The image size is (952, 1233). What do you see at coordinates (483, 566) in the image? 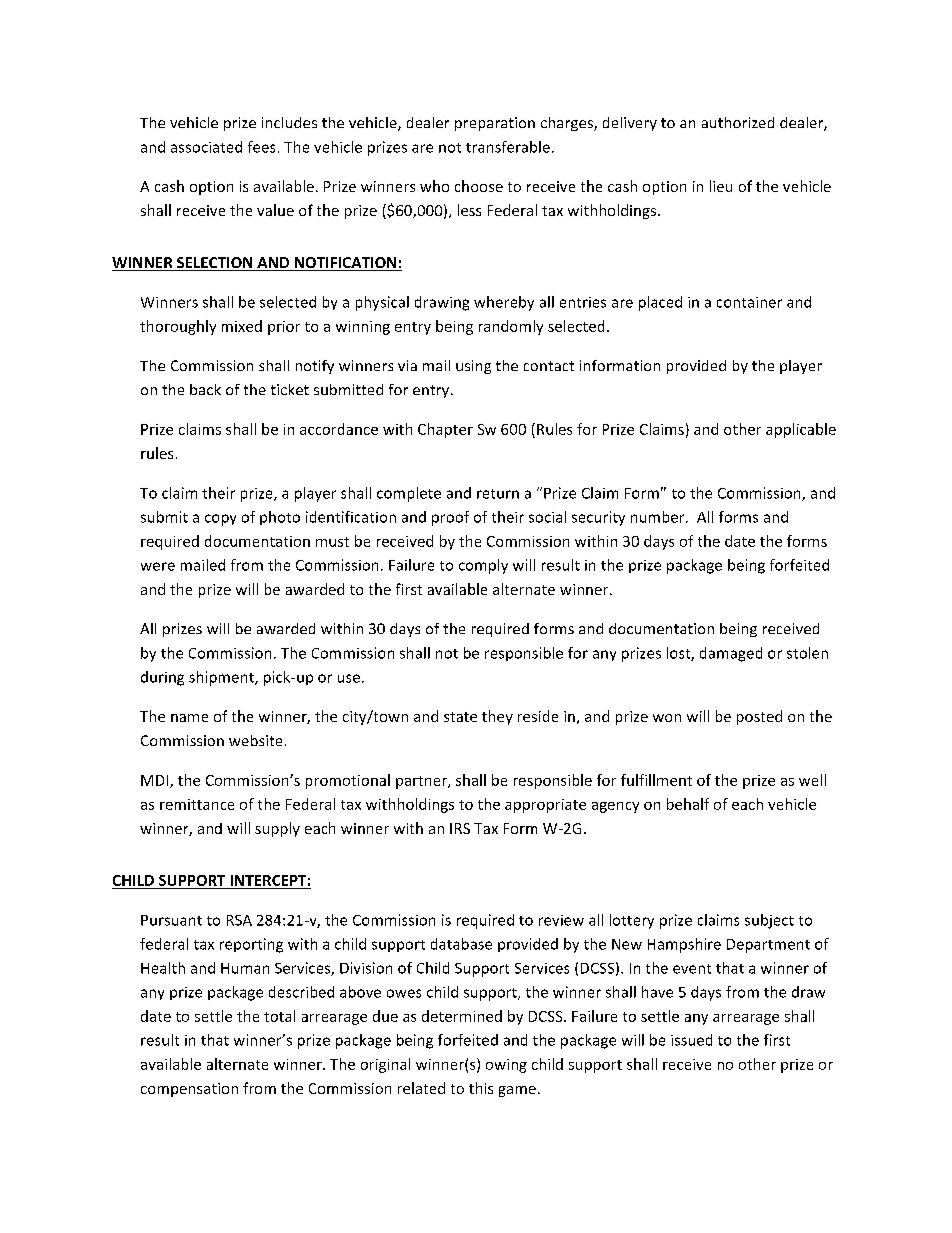
I see `comply` at bounding box center [483, 566].
